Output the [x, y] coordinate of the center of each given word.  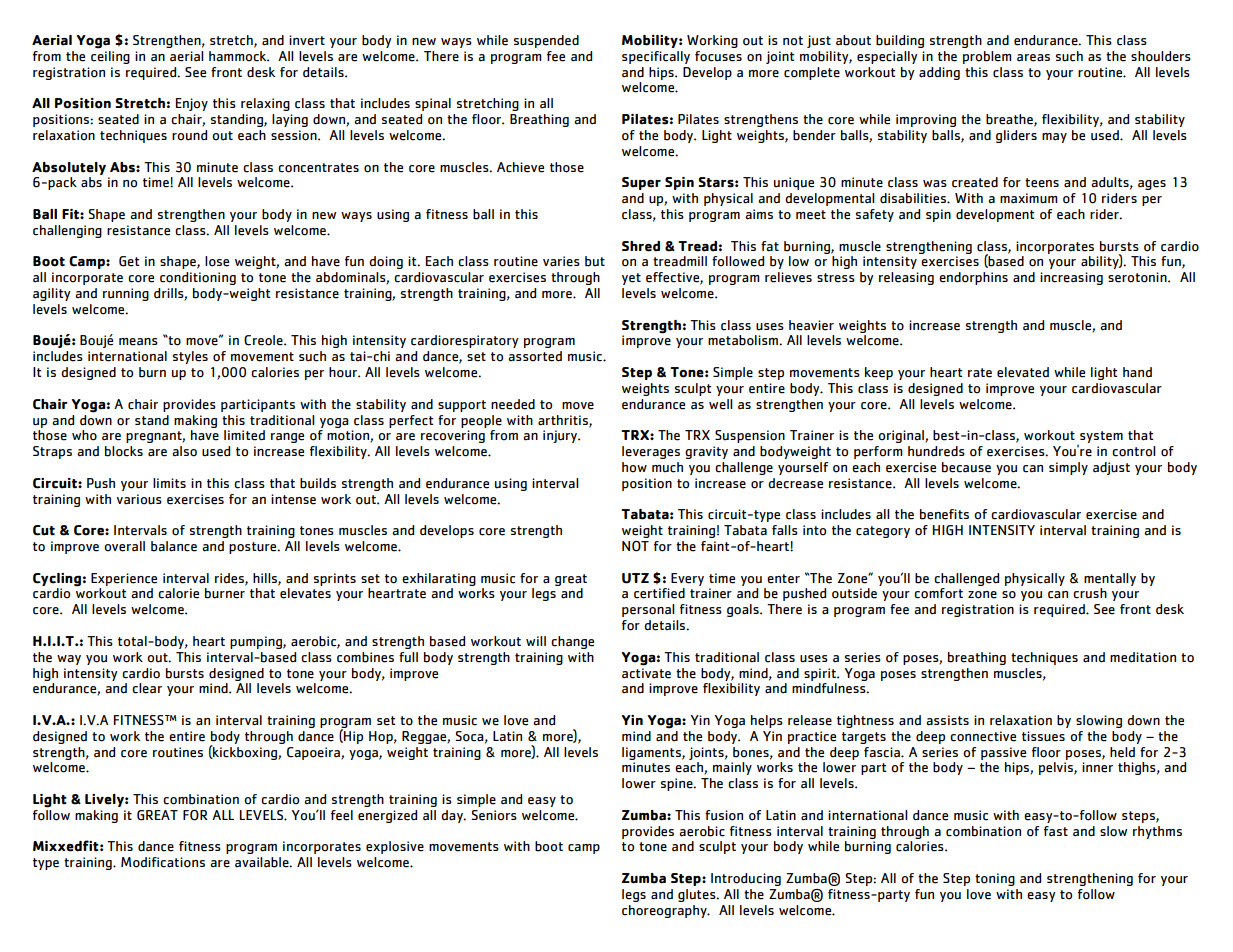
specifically [656, 57]
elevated [1023, 372]
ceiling [110, 56]
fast [1056, 831]
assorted [535, 356]
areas [1033, 58]
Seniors [494, 815]
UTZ [635, 578]
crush [1090, 593]
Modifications [163, 862]
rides [230, 579]
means [138, 342]
